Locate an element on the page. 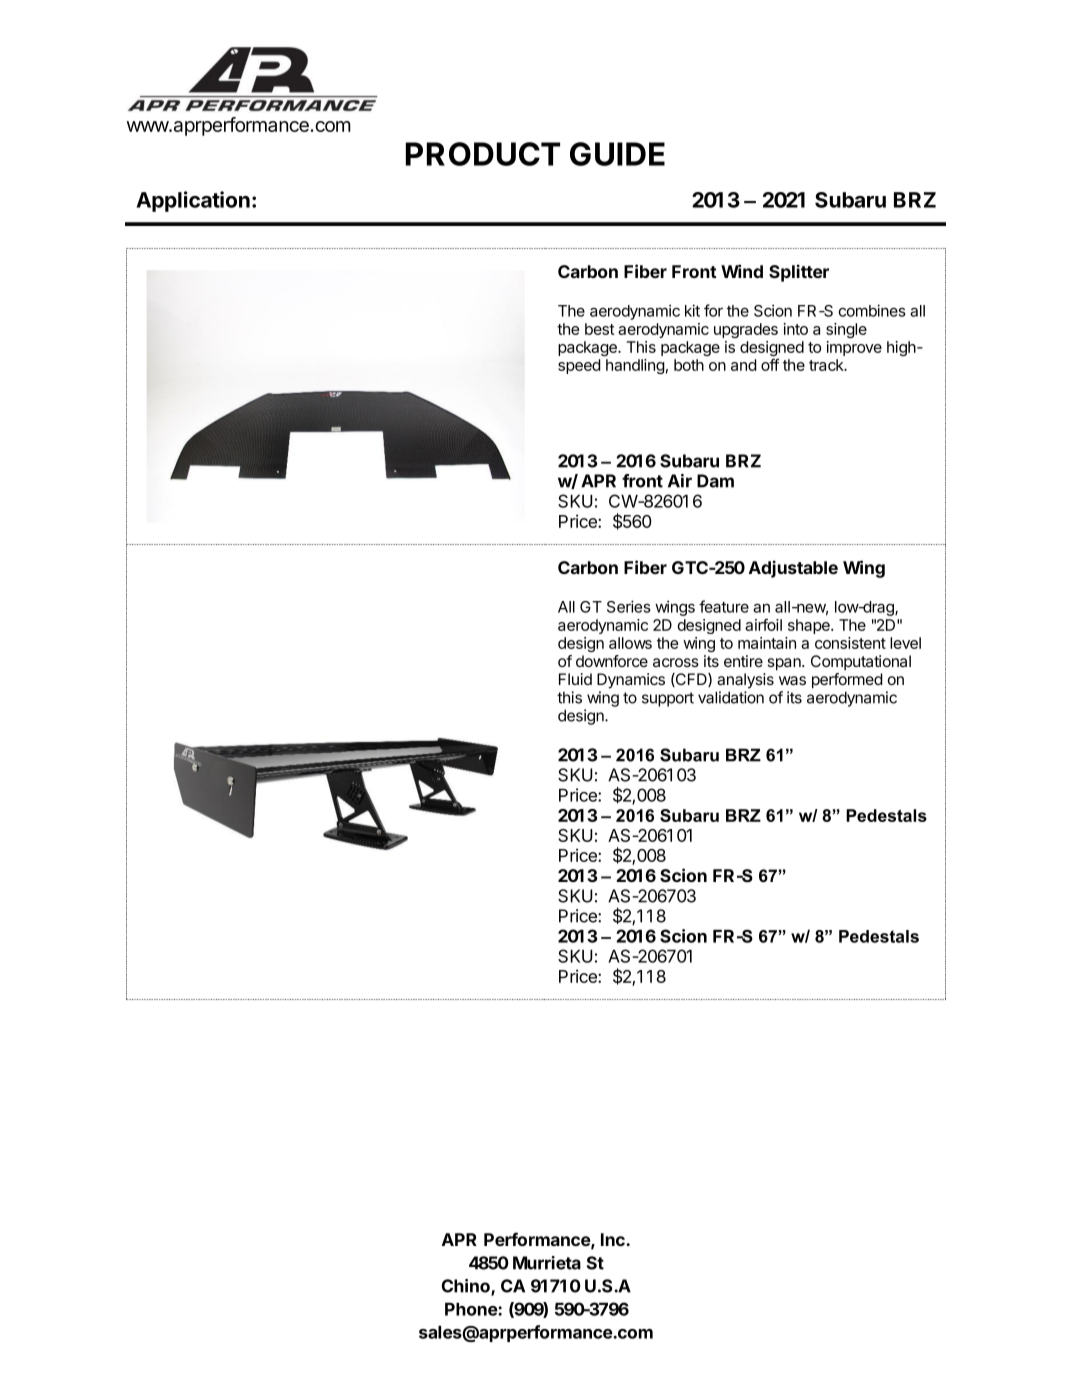 The width and height of the page is (1072, 1387). Splitter is located at coordinates (799, 273).
